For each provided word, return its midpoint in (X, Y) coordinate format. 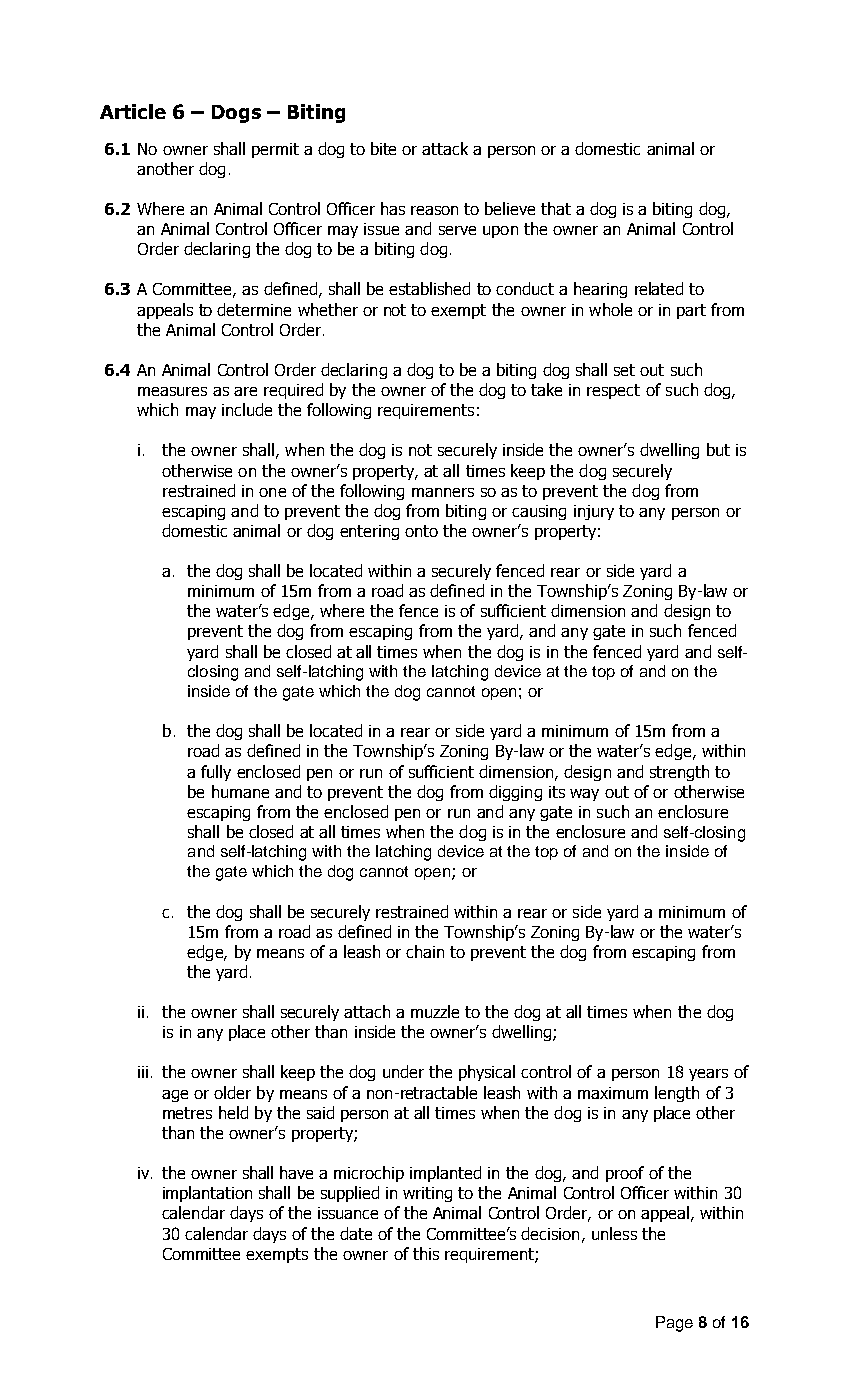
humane (240, 791)
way (584, 795)
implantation (207, 1194)
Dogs (236, 114)
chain (425, 951)
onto (421, 531)
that (556, 208)
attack (445, 148)
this (426, 1253)
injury (594, 512)
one (272, 492)
